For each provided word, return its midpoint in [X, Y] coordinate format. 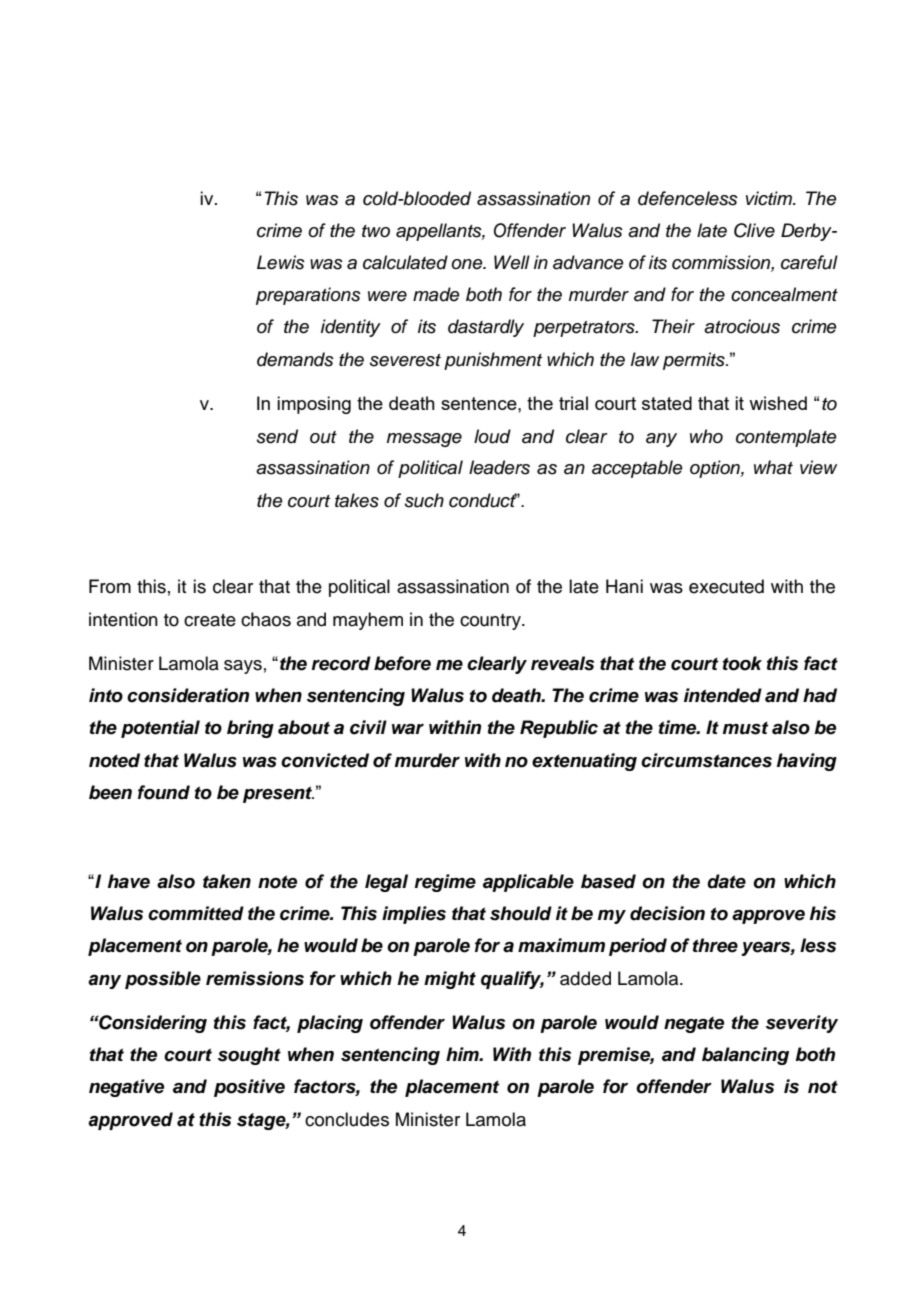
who [706, 436]
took [742, 663]
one [468, 264]
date [726, 881]
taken [227, 881]
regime [445, 883]
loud [492, 436]
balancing [745, 1056]
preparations [308, 296]
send [277, 436]
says [243, 667]
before [402, 663]
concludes [347, 1119]
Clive [754, 230]
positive [249, 1088]
